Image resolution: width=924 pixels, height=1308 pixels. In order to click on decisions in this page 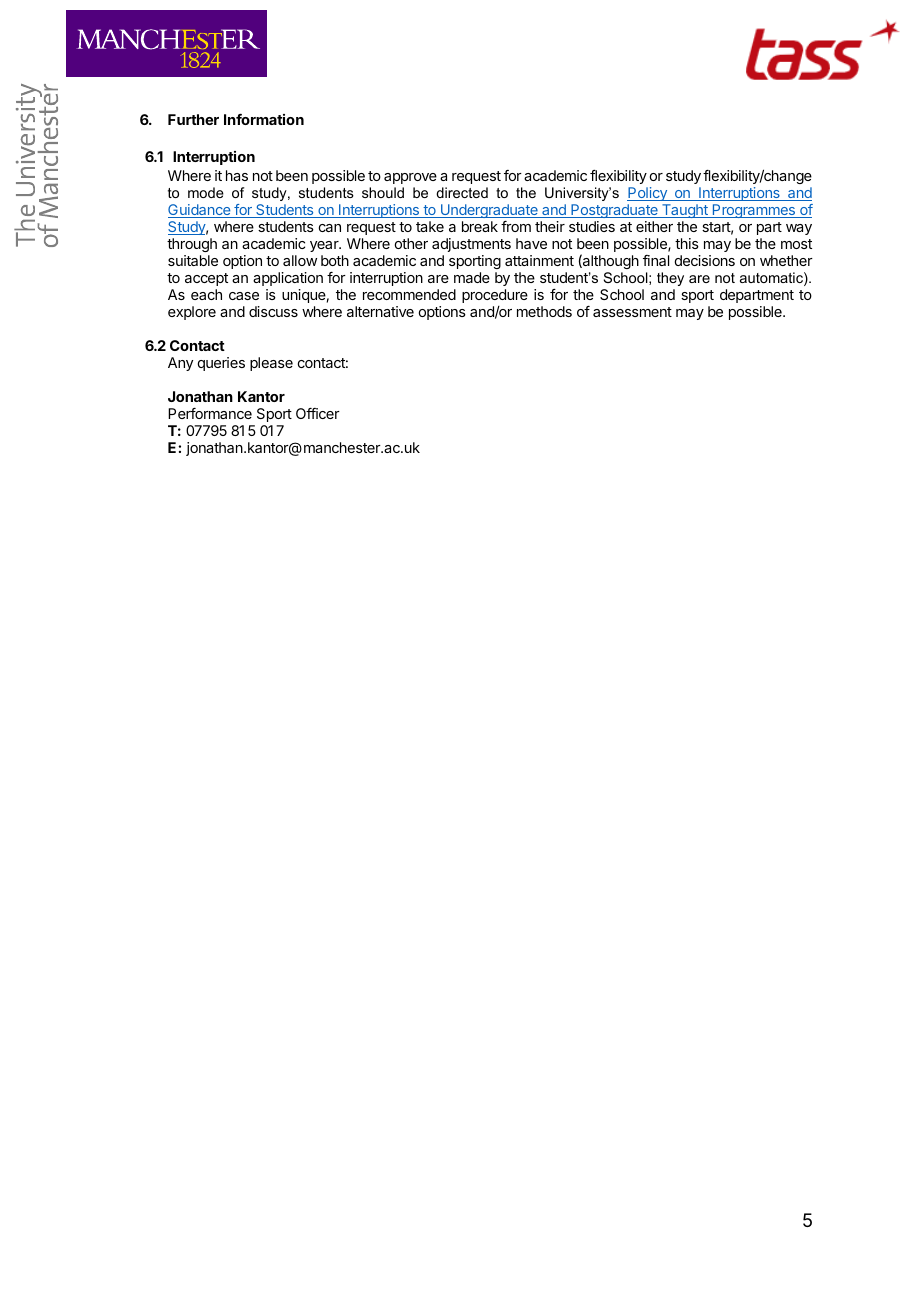, I will do `click(705, 260)`.
